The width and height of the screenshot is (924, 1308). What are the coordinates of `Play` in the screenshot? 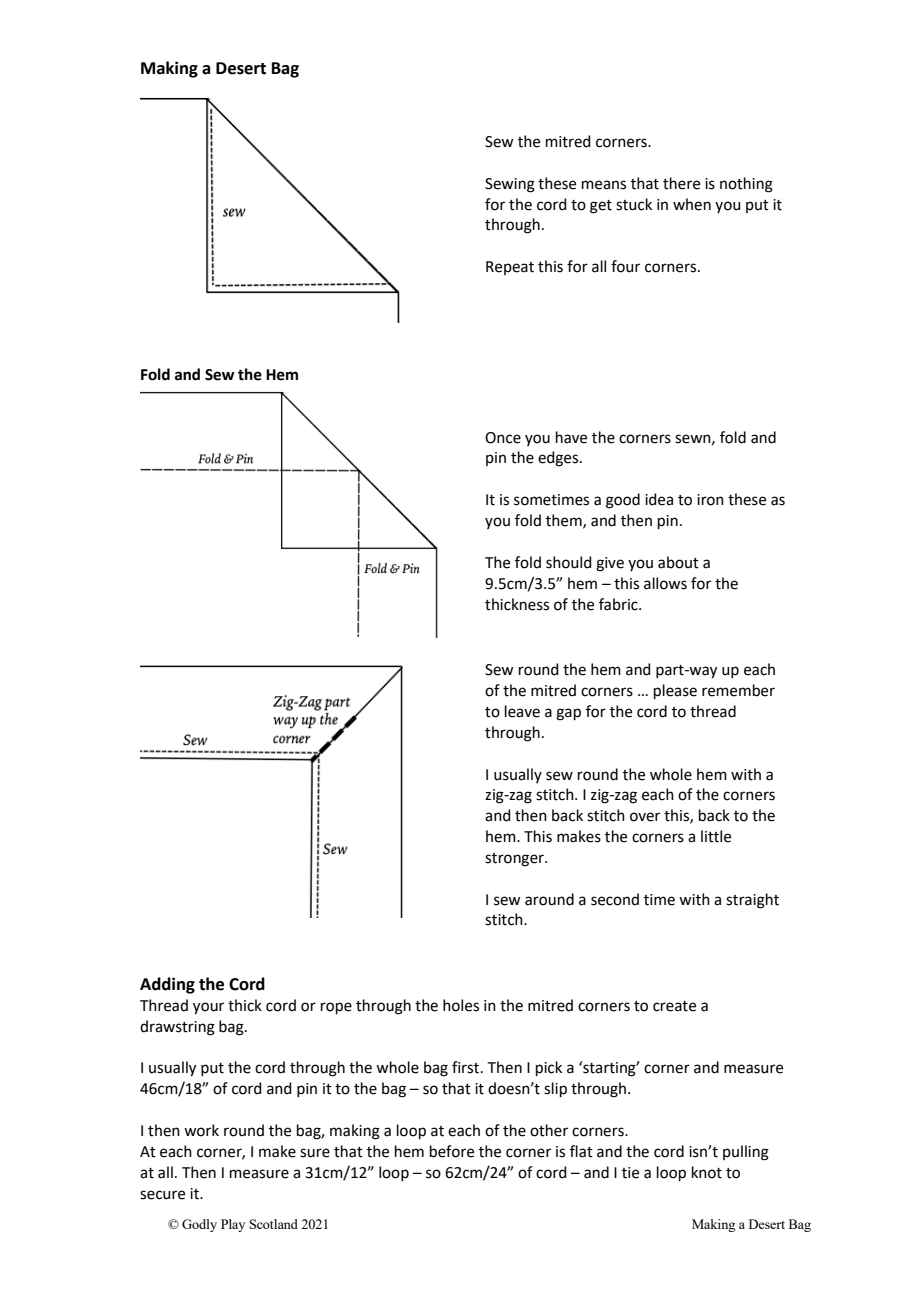 It's located at (233, 1225).
